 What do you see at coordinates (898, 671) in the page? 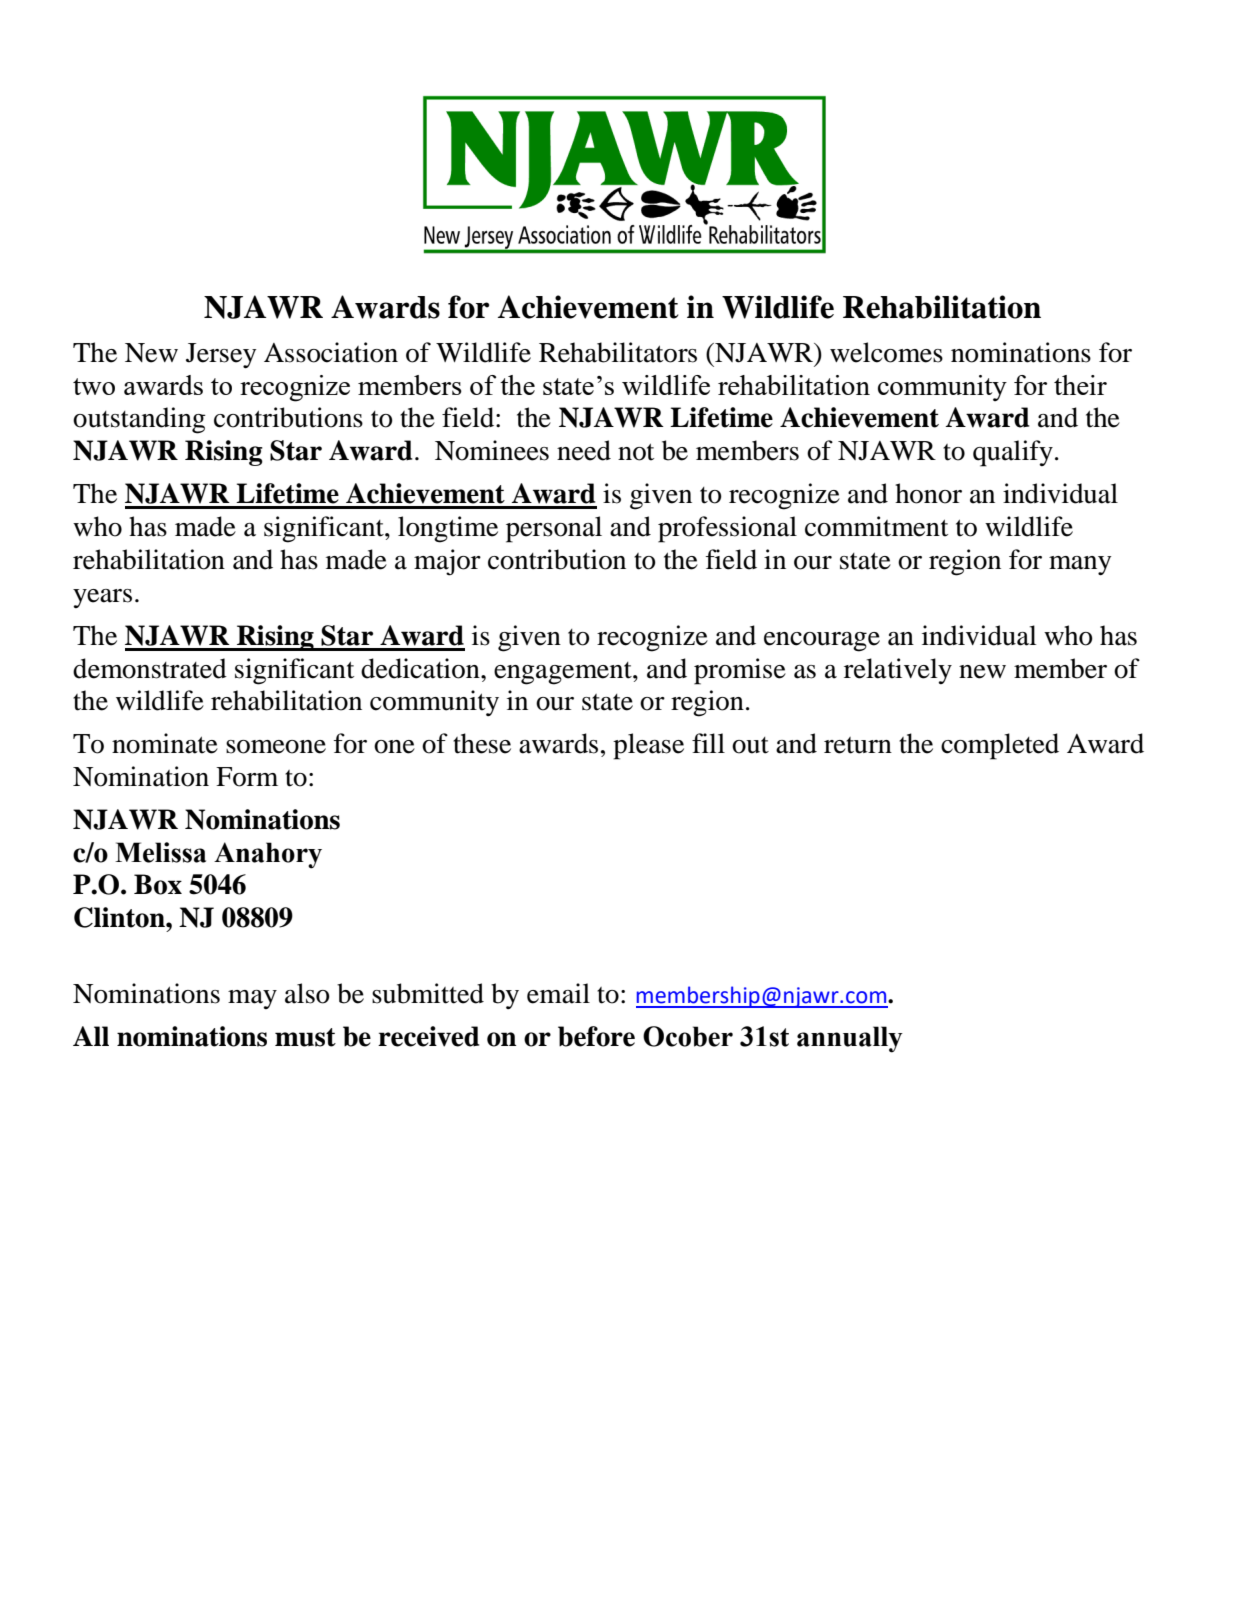
I see `relatively` at bounding box center [898, 671].
